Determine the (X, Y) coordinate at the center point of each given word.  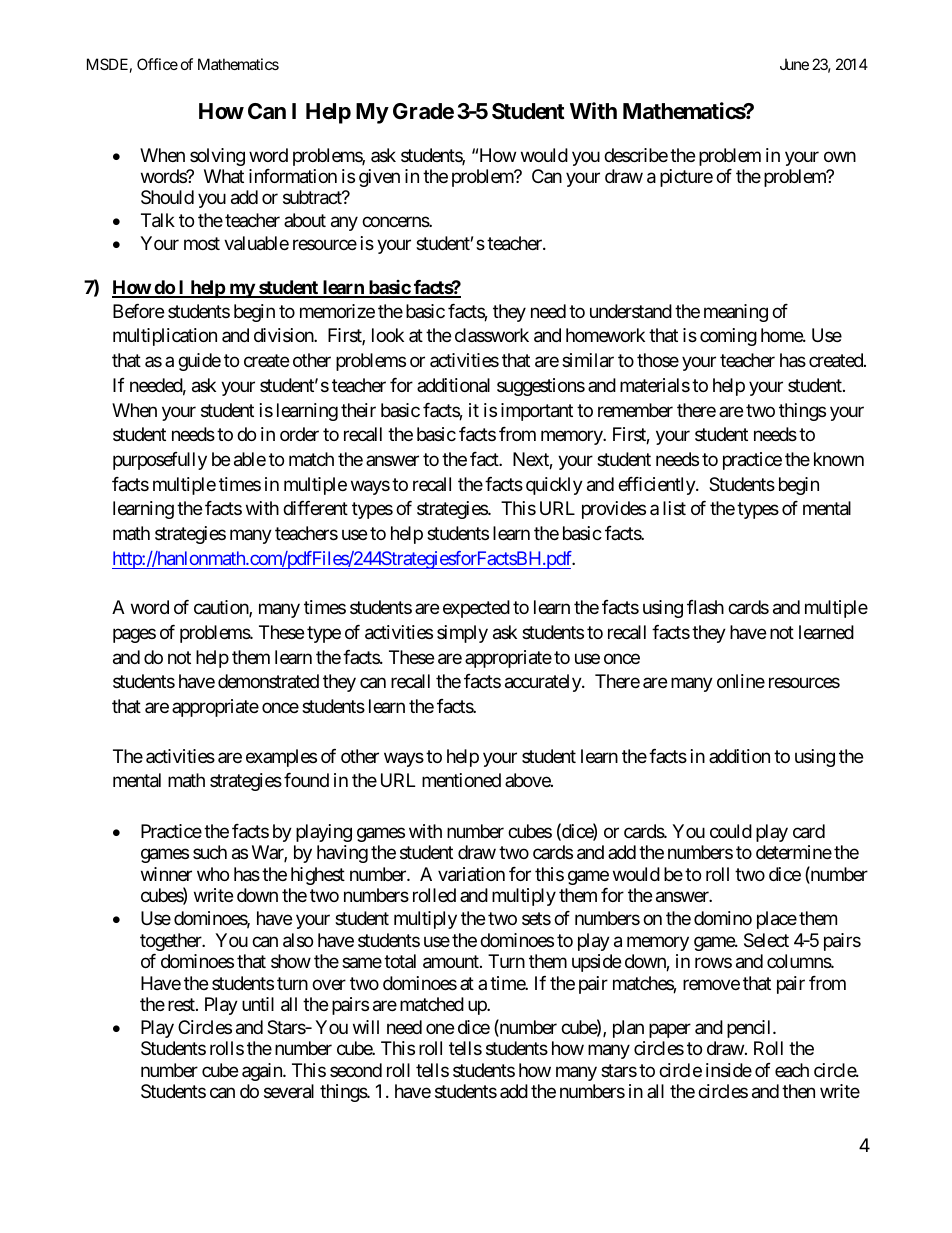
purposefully (160, 461)
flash (705, 607)
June (794, 64)
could (731, 831)
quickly (554, 486)
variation (471, 874)
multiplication (165, 337)
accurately (544, 683)
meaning (736, 313)
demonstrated (268, 681)
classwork (492, 335)
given (379, 178)
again (263, 1072)
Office (157, 64)
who (213, 874)
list (674, 508)
